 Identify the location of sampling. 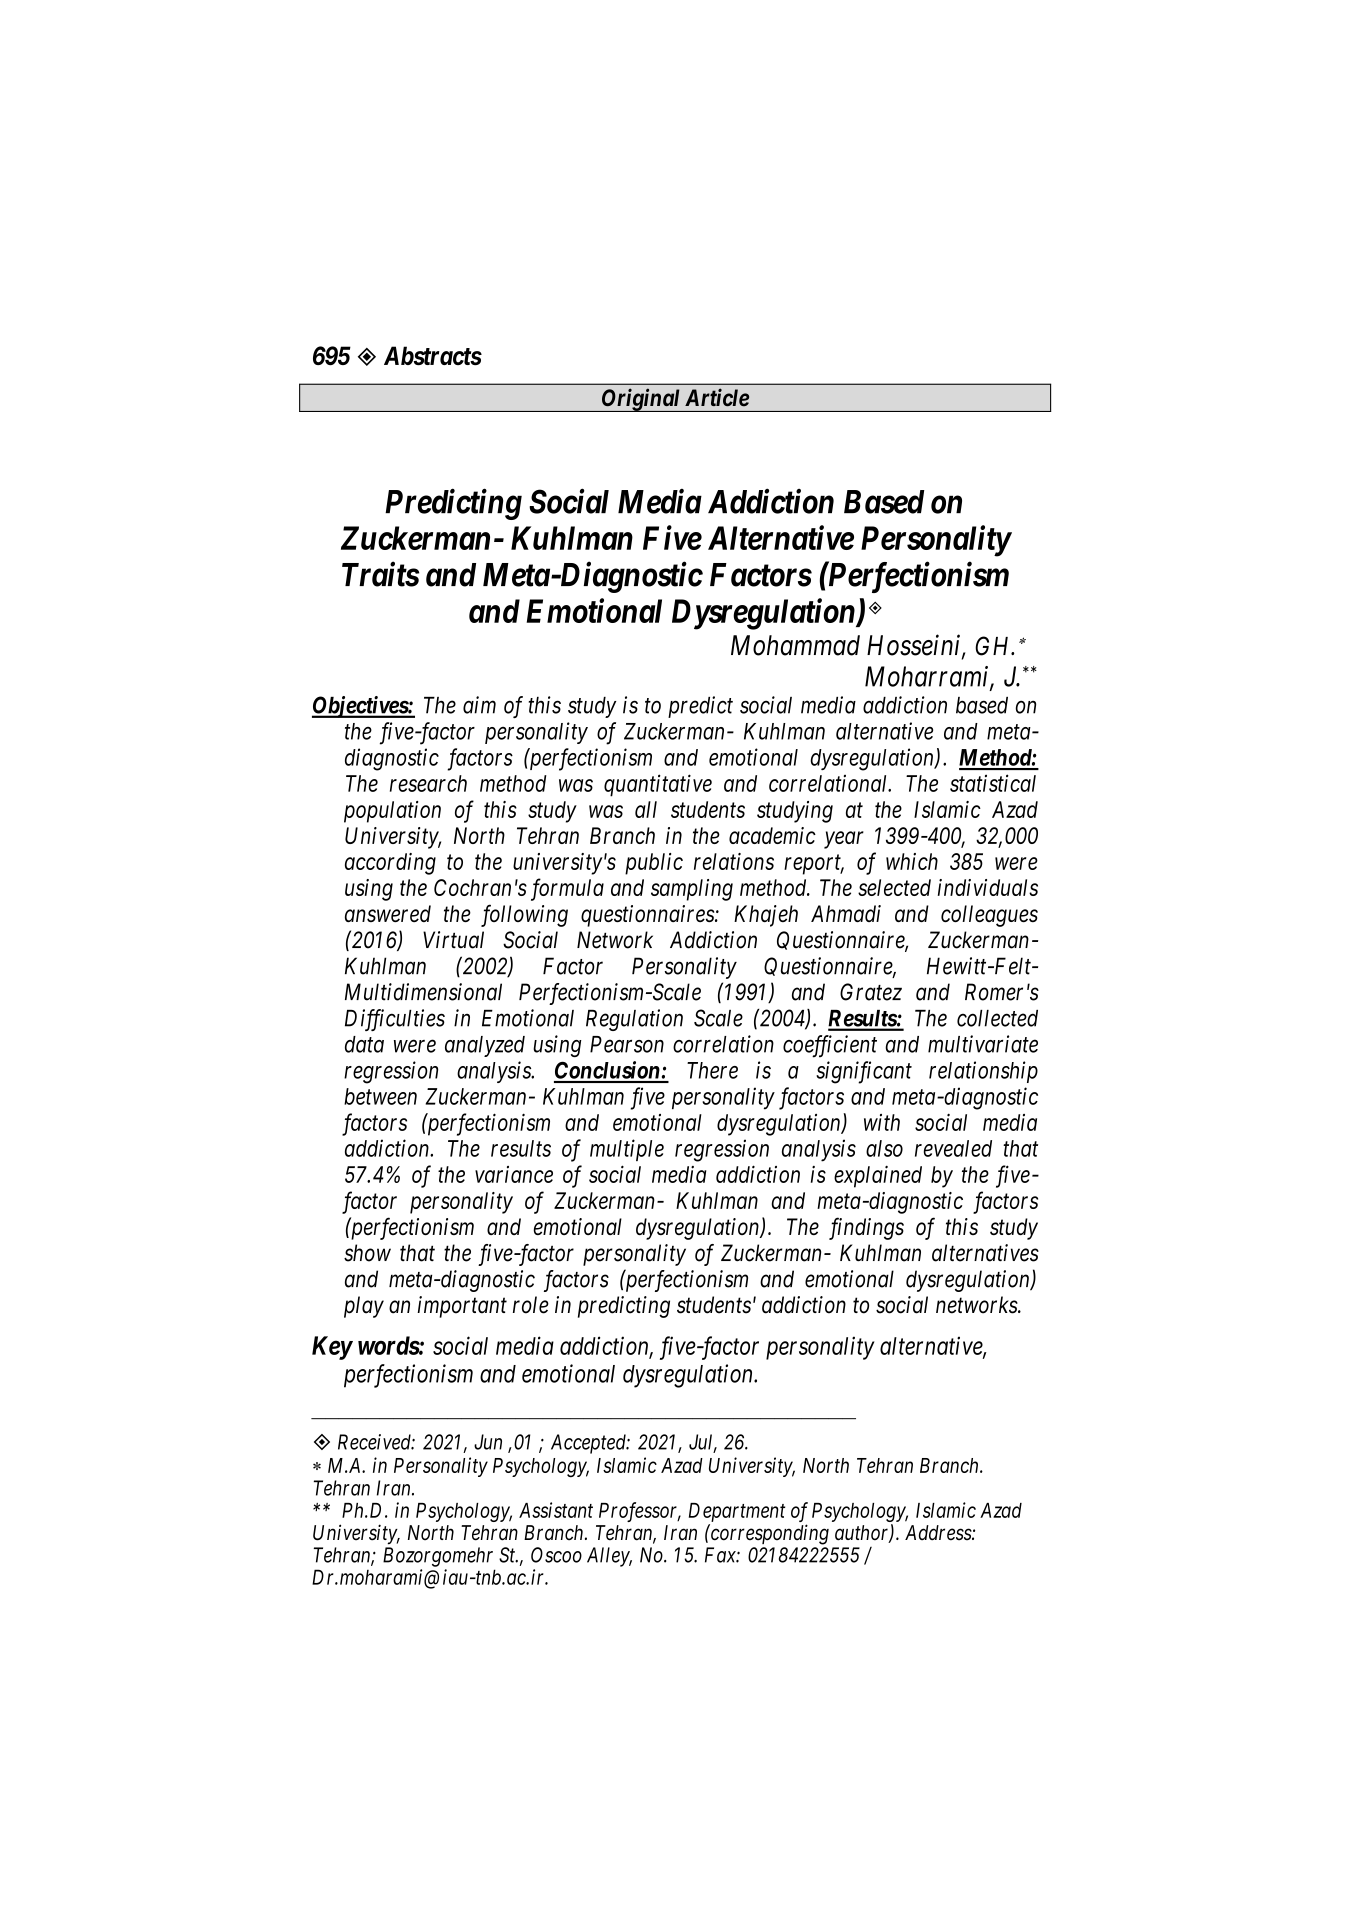
(692, 890).
